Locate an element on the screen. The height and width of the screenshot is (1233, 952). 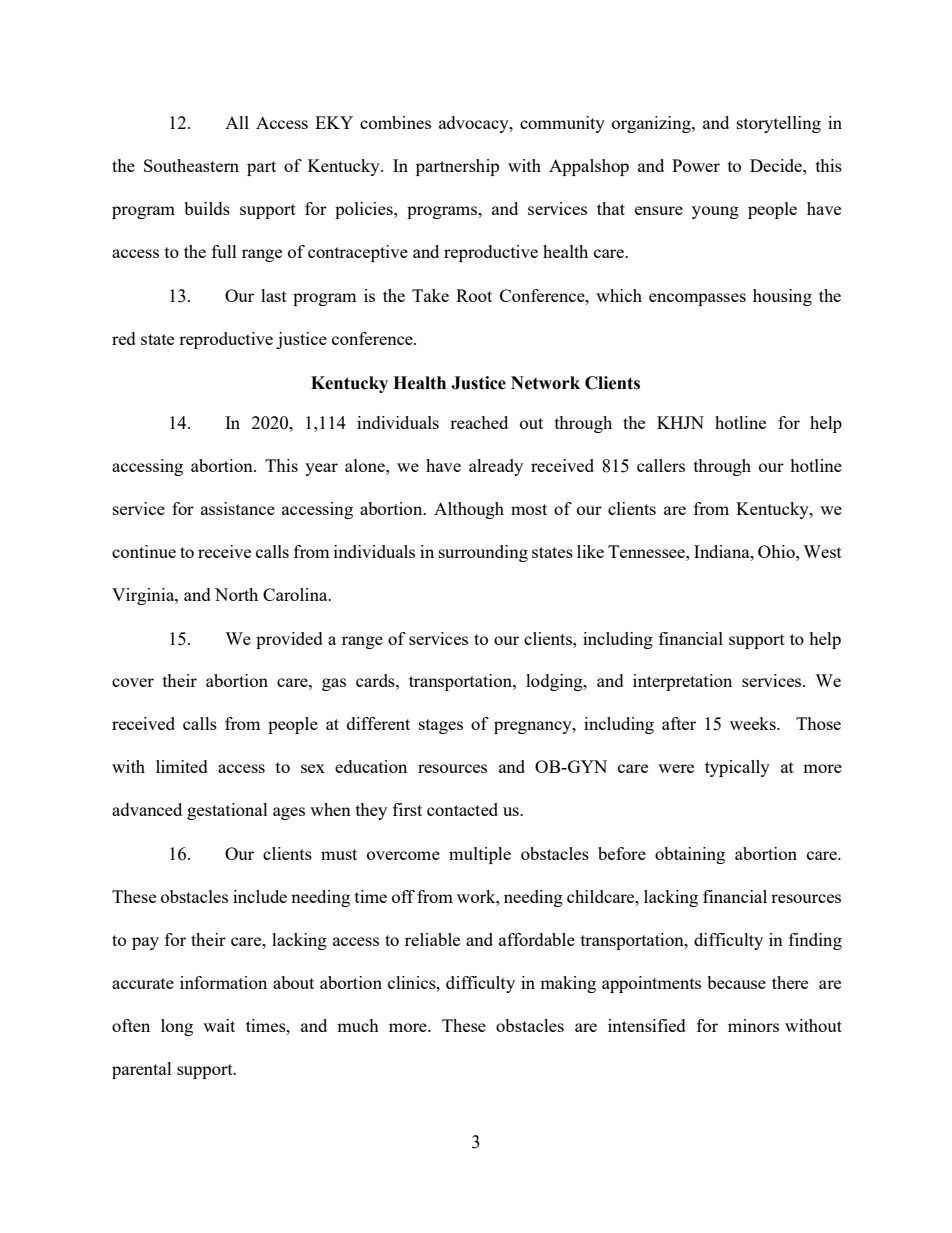
limited is located at coordinates (182, 766).
